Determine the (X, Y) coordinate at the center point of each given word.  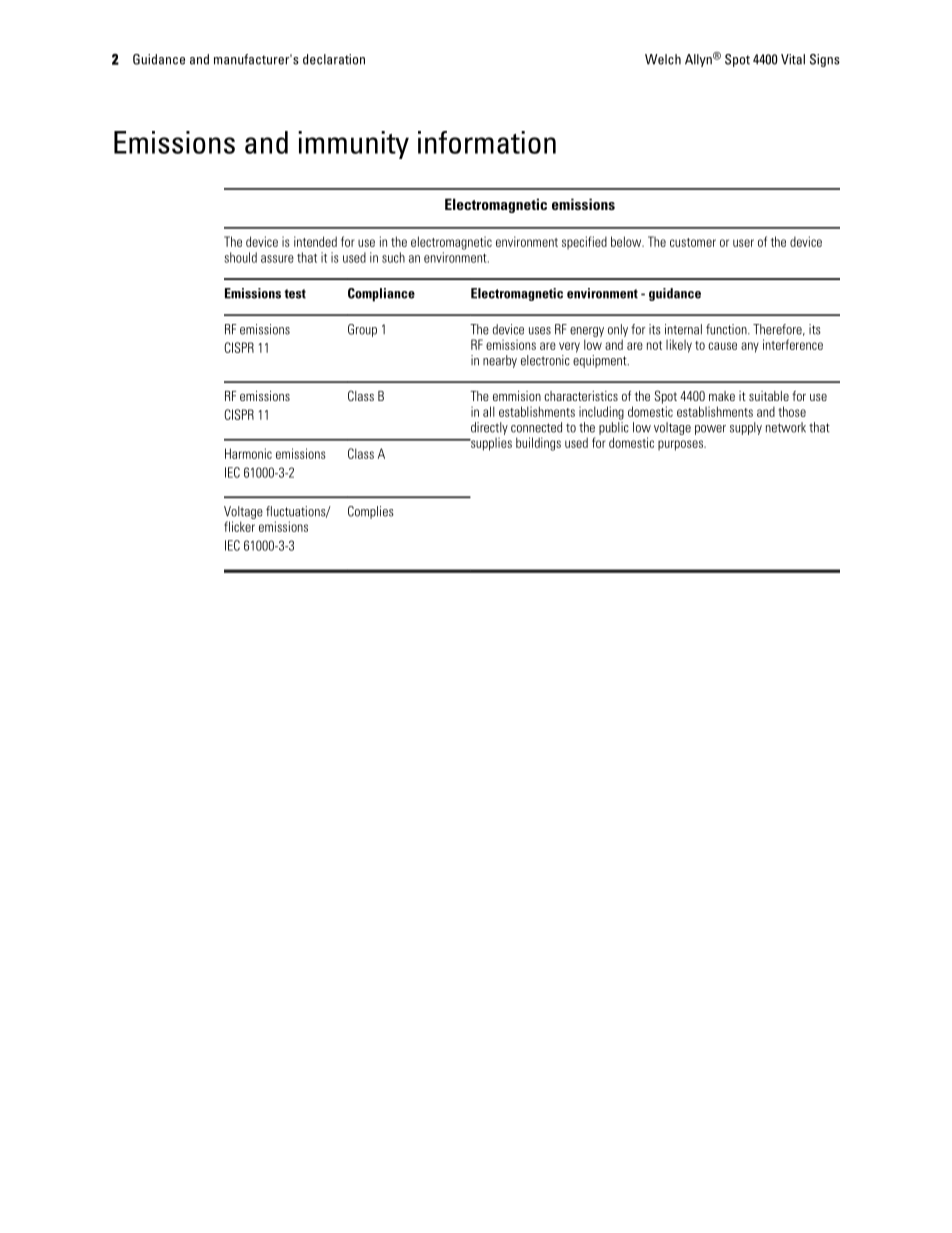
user (743, 243)
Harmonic (248, 453)
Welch (663, 59)
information (487, 142)
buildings (538, 444)
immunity (353, 145)
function (727, 329)
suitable (769, 396)
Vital (793, 59)
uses (540, 331)
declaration (334, 59)
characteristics (581, 396)
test (295, 294)
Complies (371, 512)
